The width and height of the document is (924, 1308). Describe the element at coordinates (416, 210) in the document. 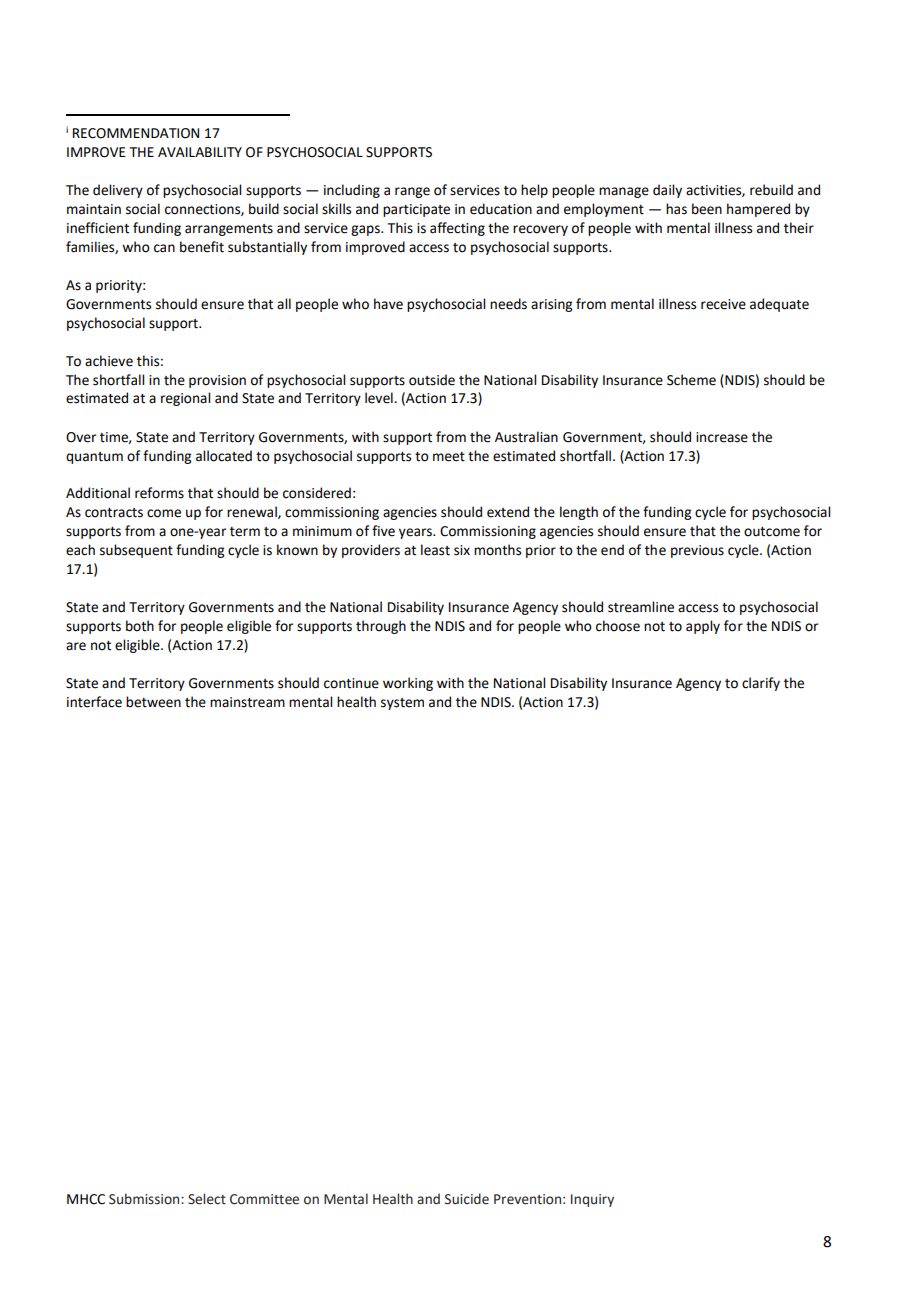

I see `participate` at that location.
